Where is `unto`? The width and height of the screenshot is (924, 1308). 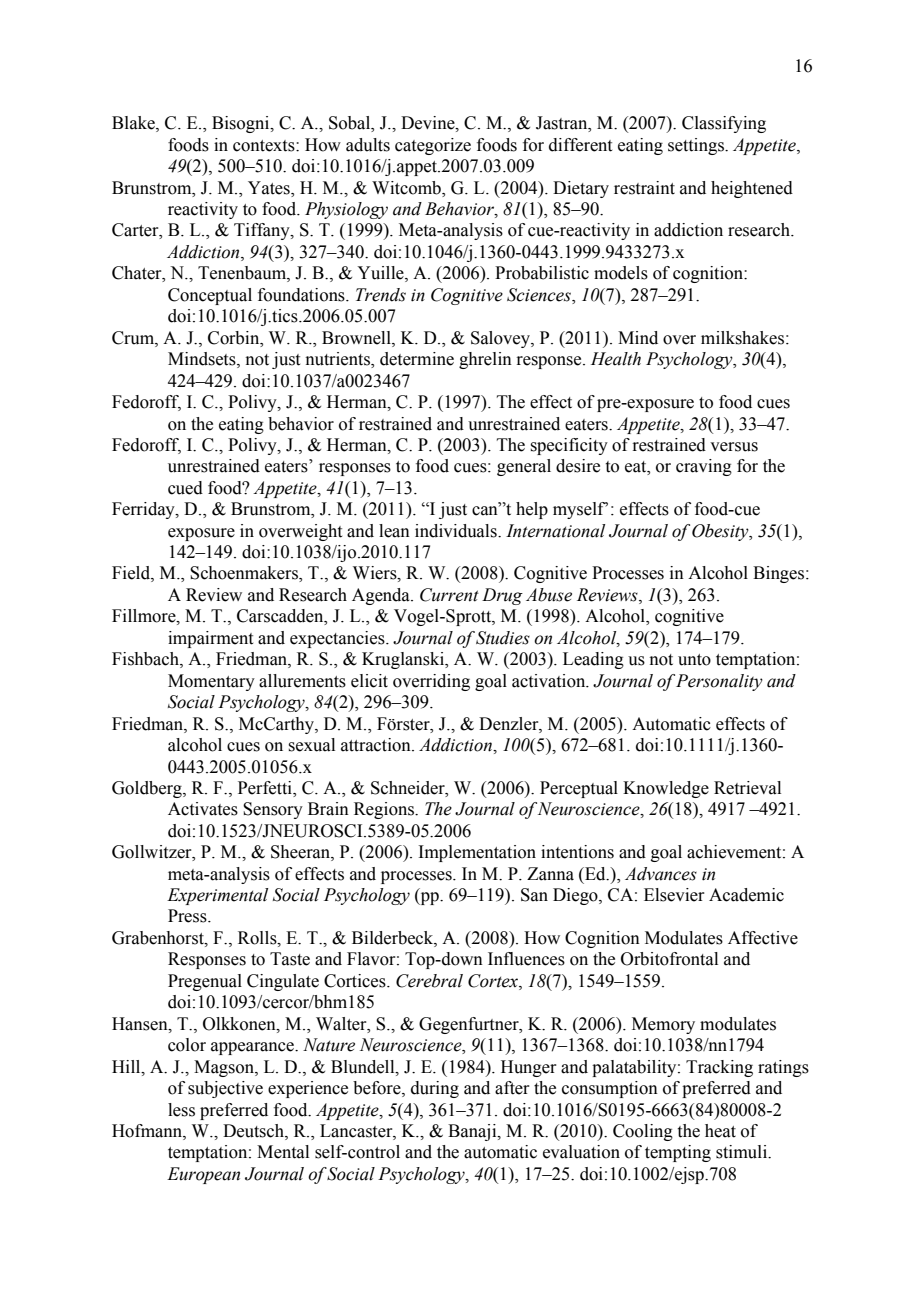 unto is located at coordinates (694, 660).
